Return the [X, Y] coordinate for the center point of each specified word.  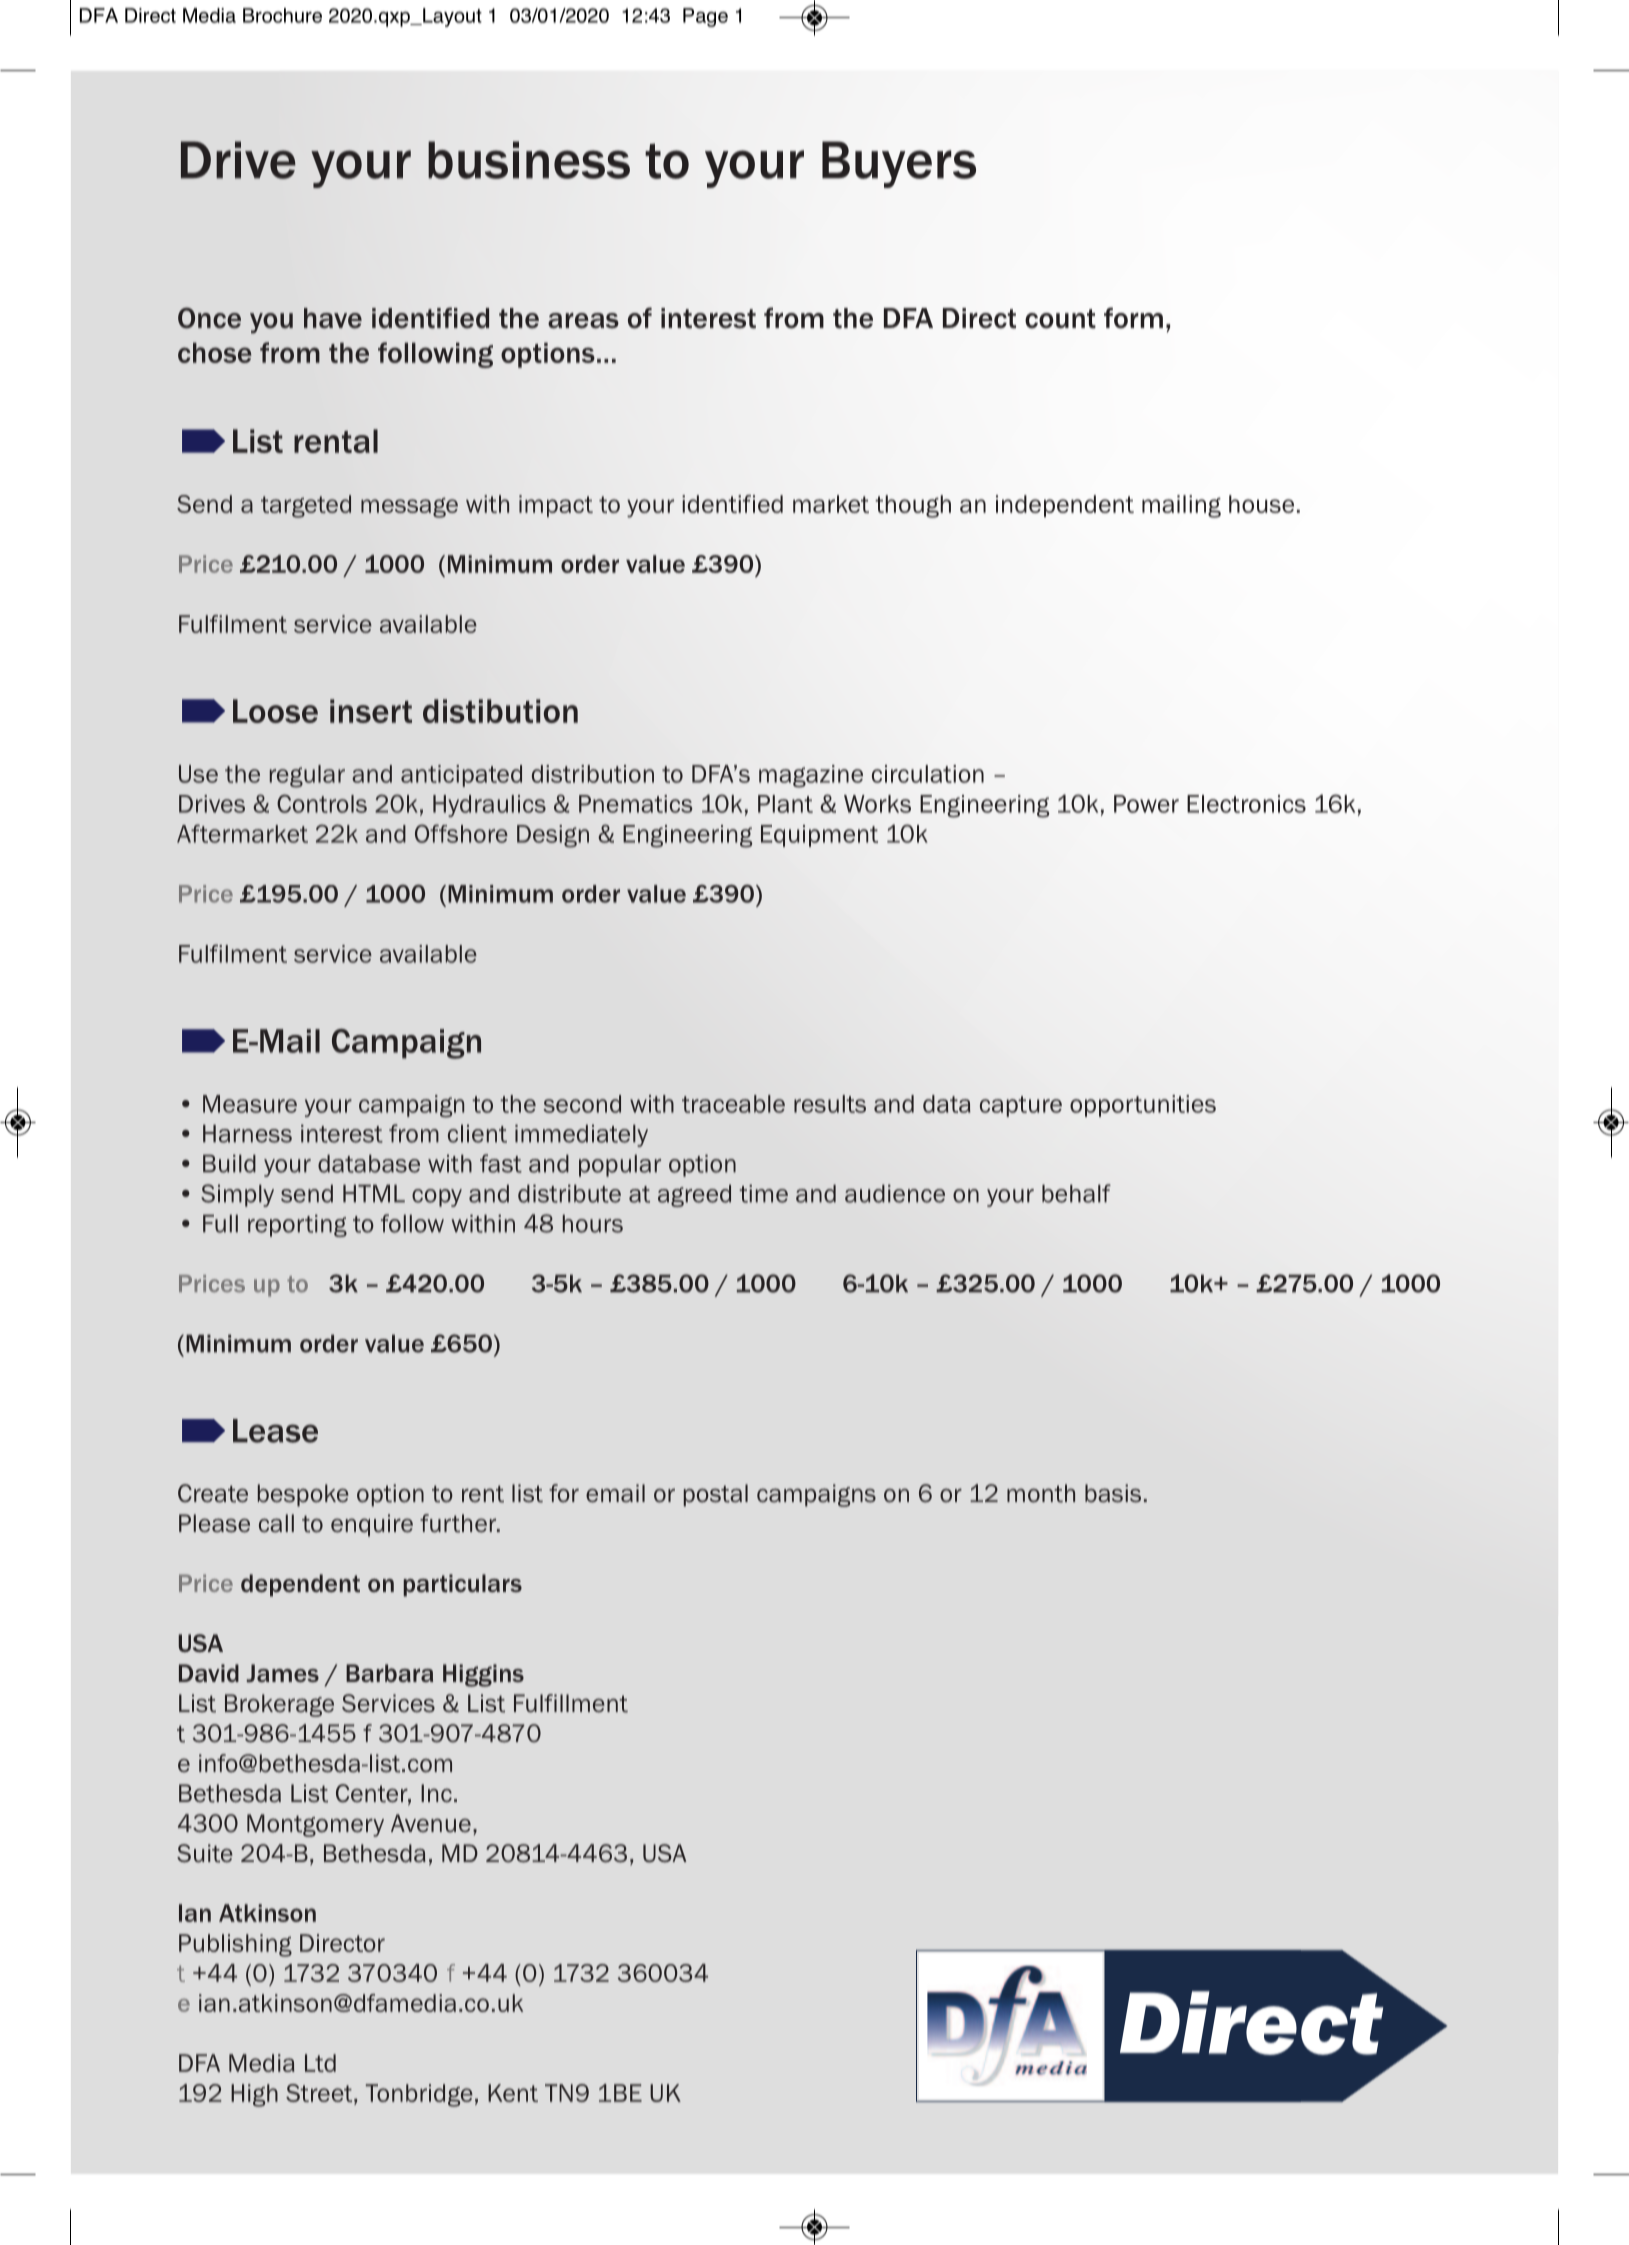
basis [1113, 1493]
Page [705, 17]
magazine [811, 776]
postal [716, 1495]
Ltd [320, 2063]
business [529, 160]
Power [1146, 804]
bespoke [303, 1495]
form [1133, 318]
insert [371, 711]
